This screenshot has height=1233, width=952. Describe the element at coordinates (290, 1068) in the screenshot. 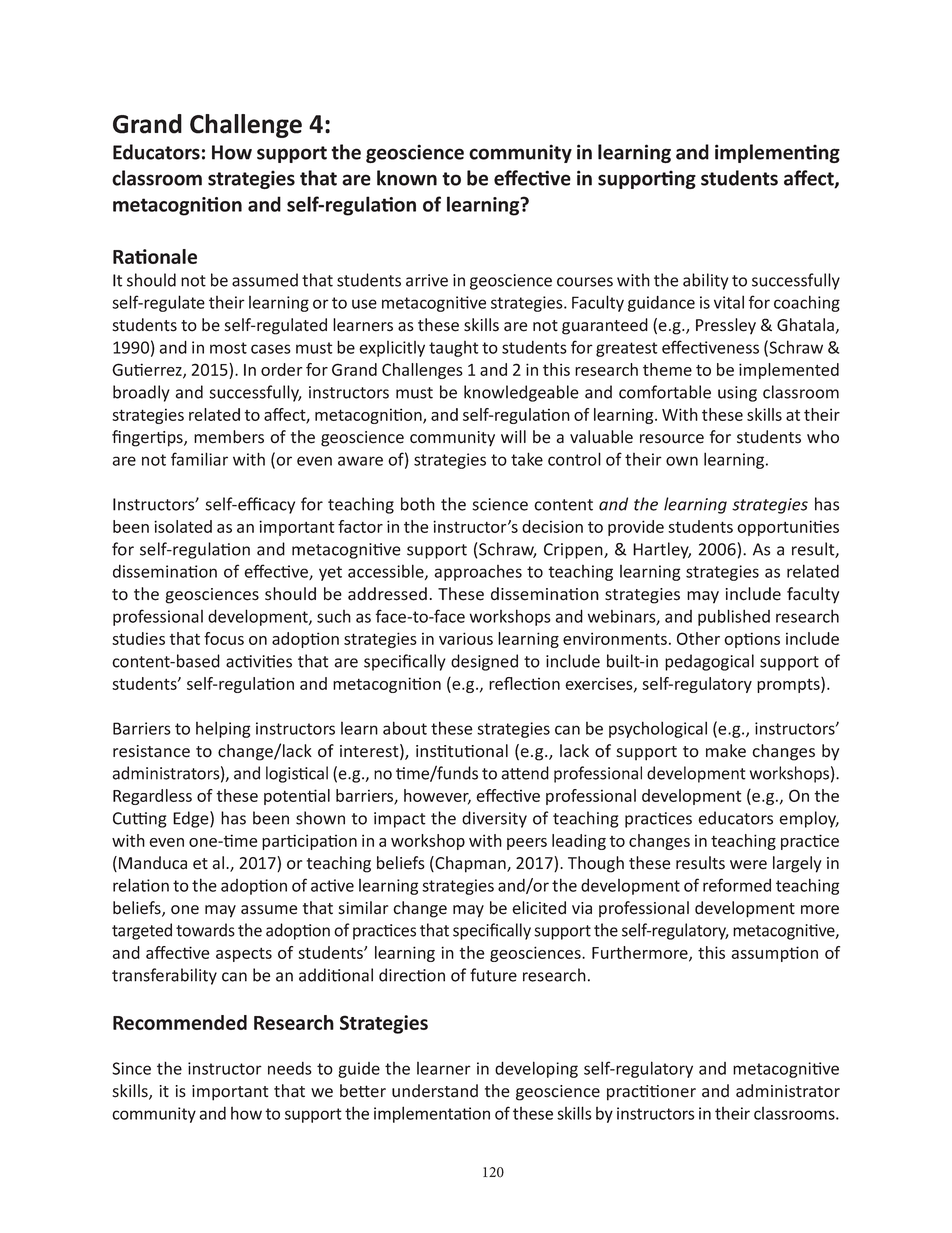

I see `needs` at that location.
